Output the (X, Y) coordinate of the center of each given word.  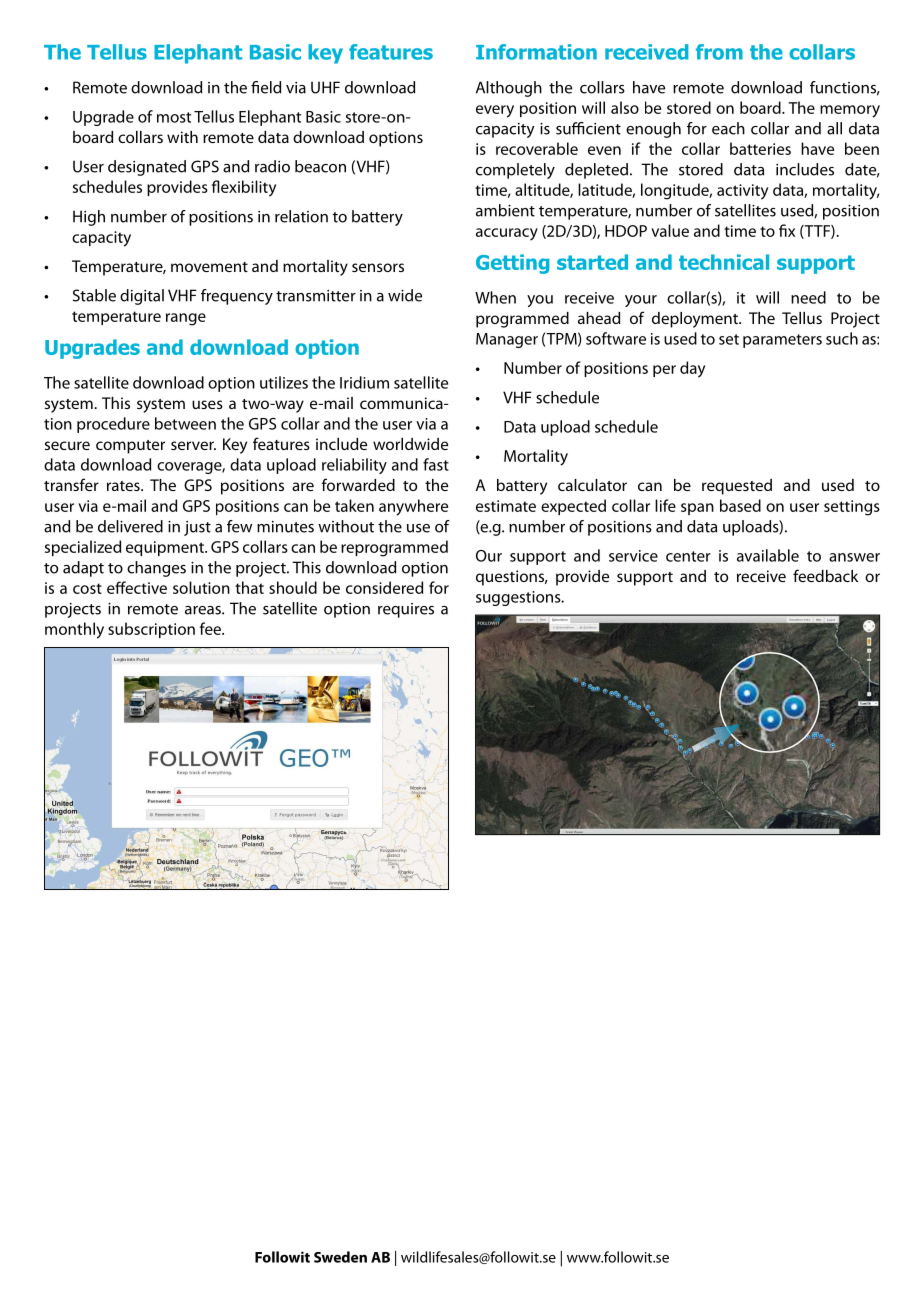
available (768, 555)
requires (406, 610)
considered (384, 587)
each (728, 128)
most (174, 117)
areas (204, 610)
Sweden (340, 1257)
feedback (825, 575)
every (495, 111)
